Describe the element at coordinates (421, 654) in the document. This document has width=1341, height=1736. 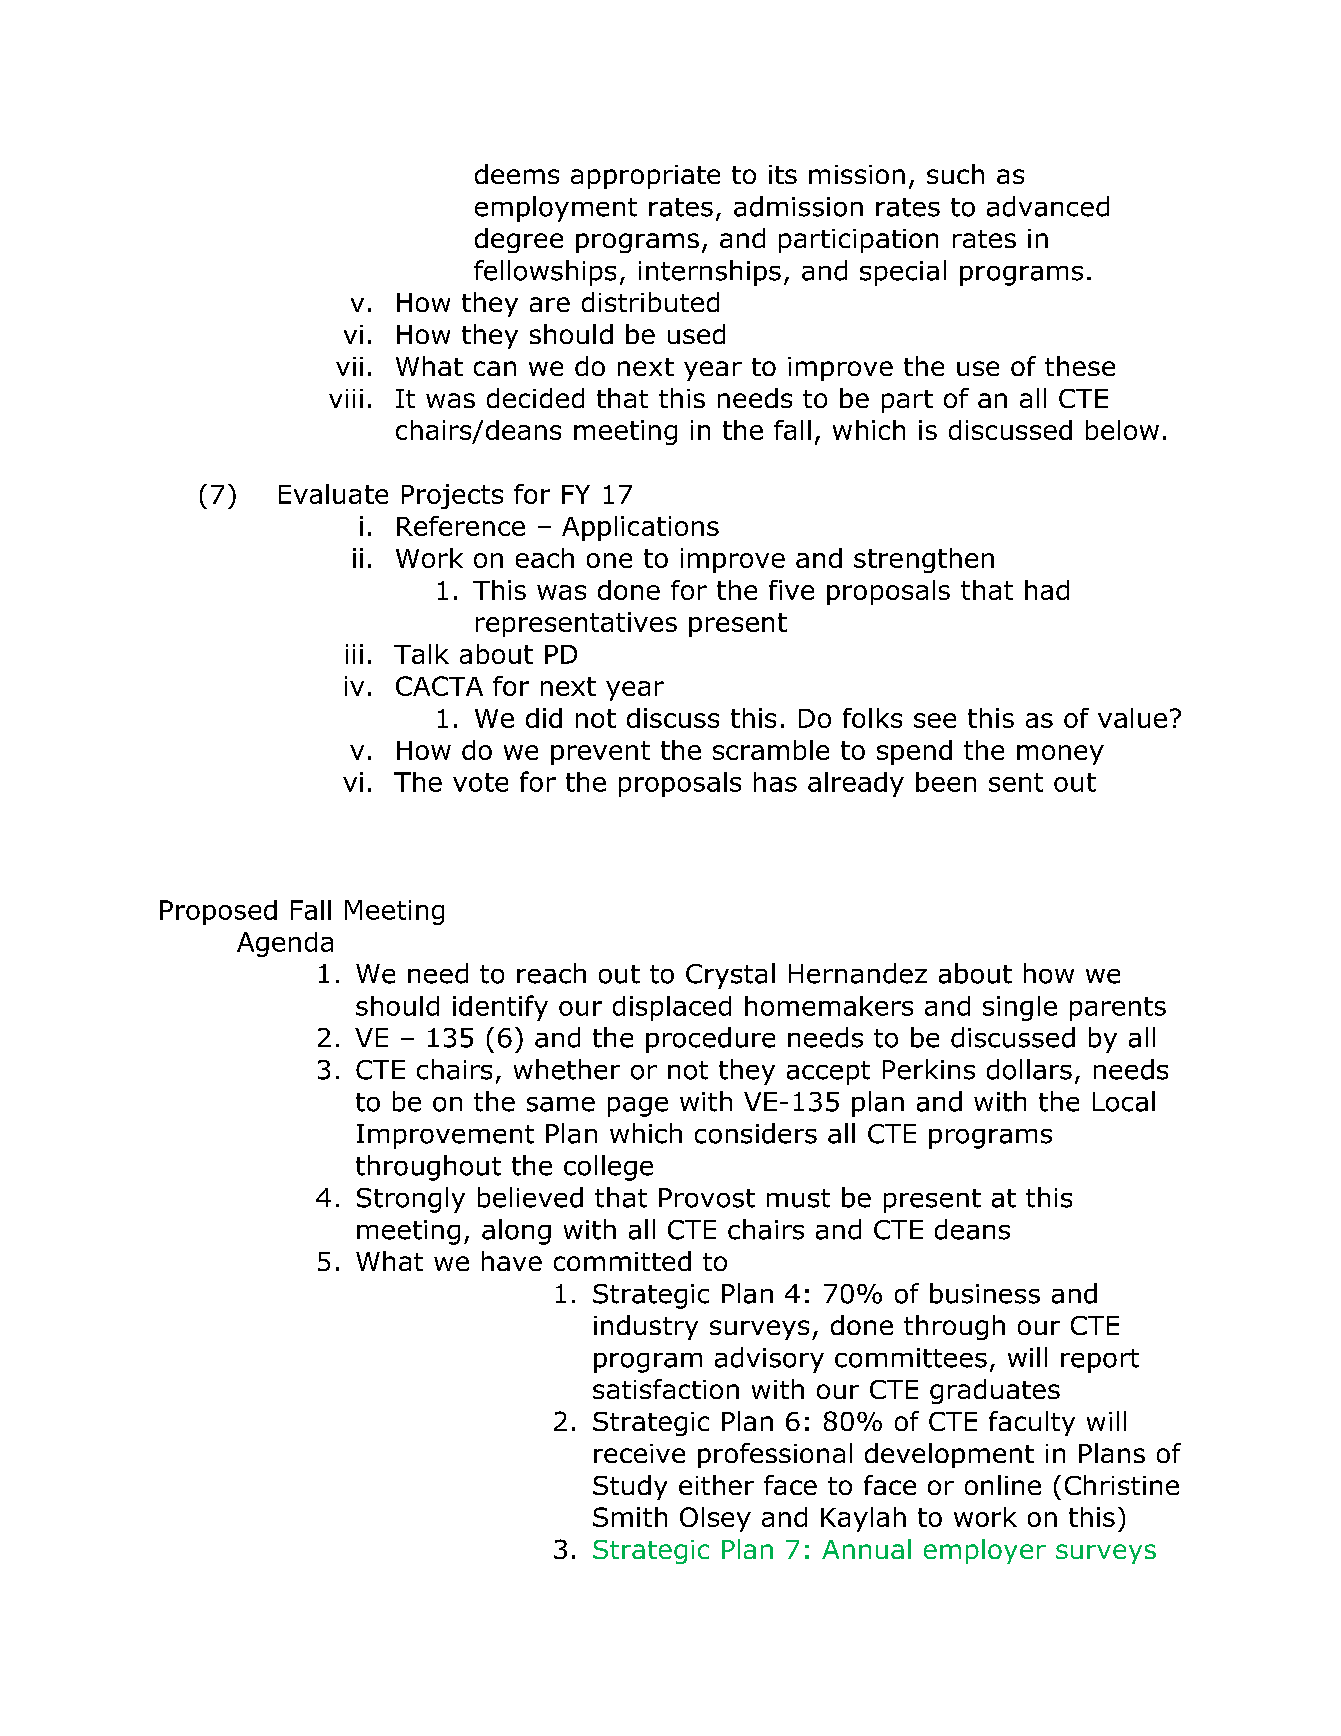
I see `Talk` at that location.
